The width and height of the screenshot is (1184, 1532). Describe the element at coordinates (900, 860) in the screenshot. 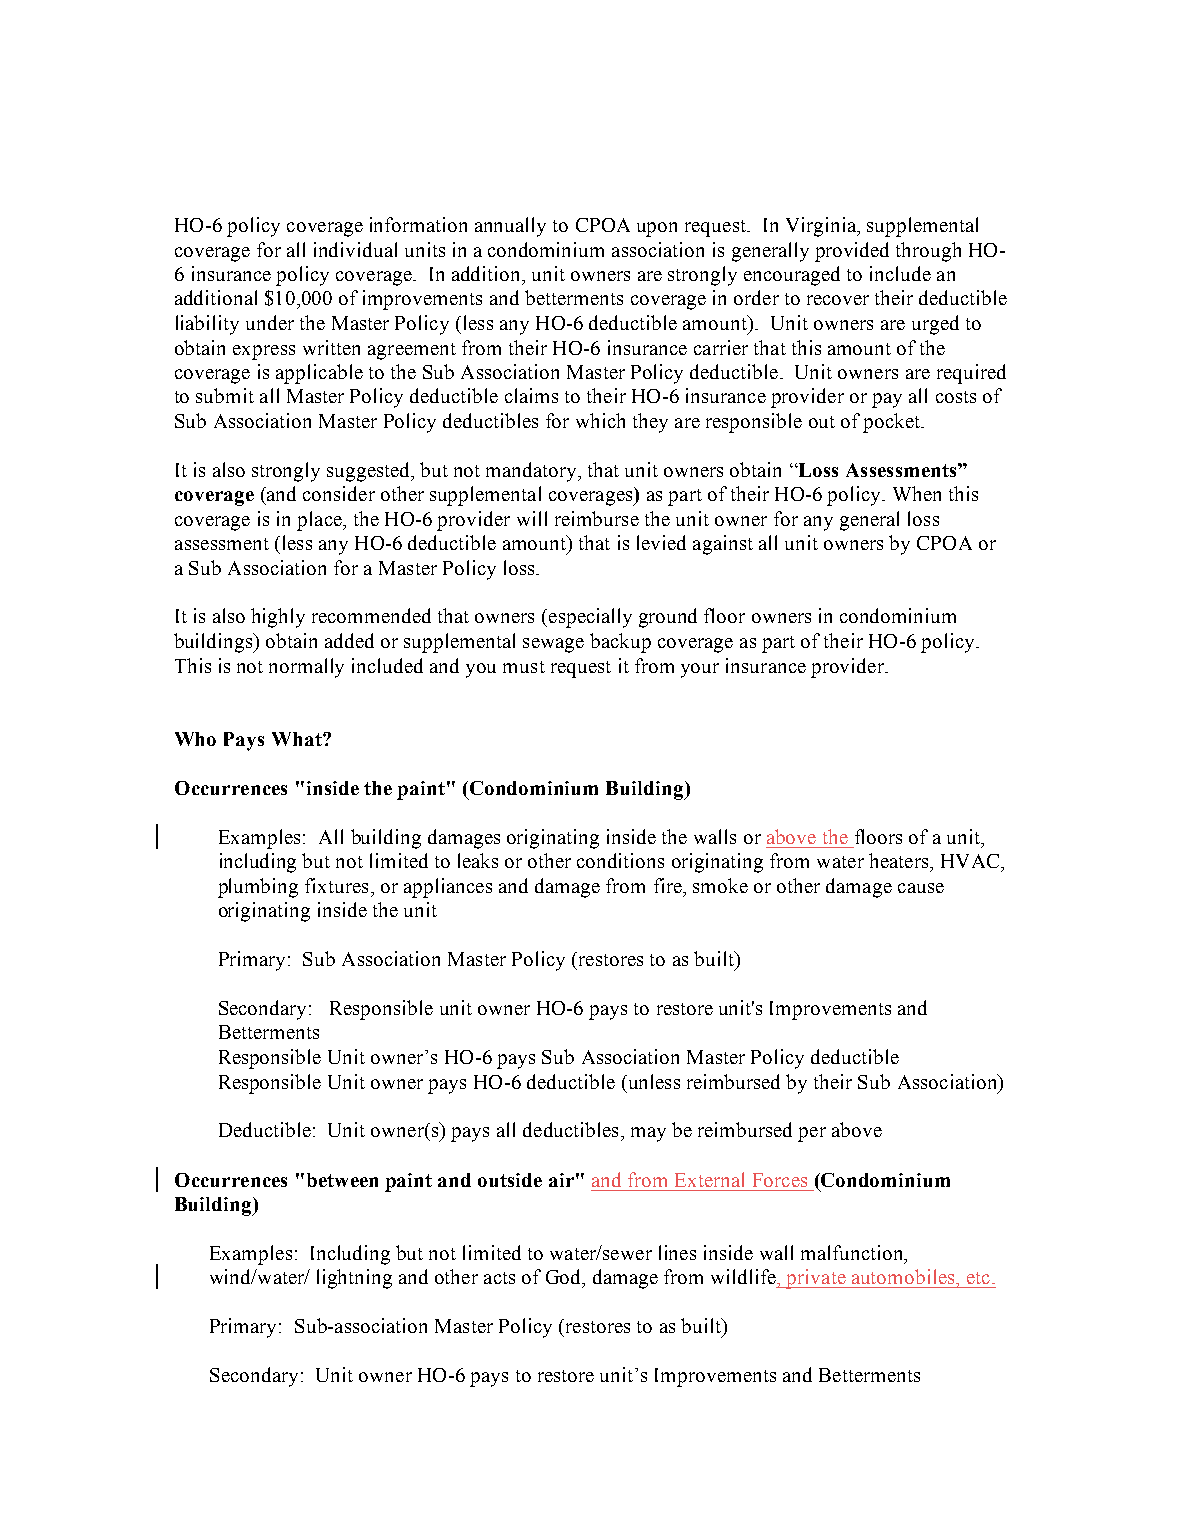

I see `heaters` at that location.
